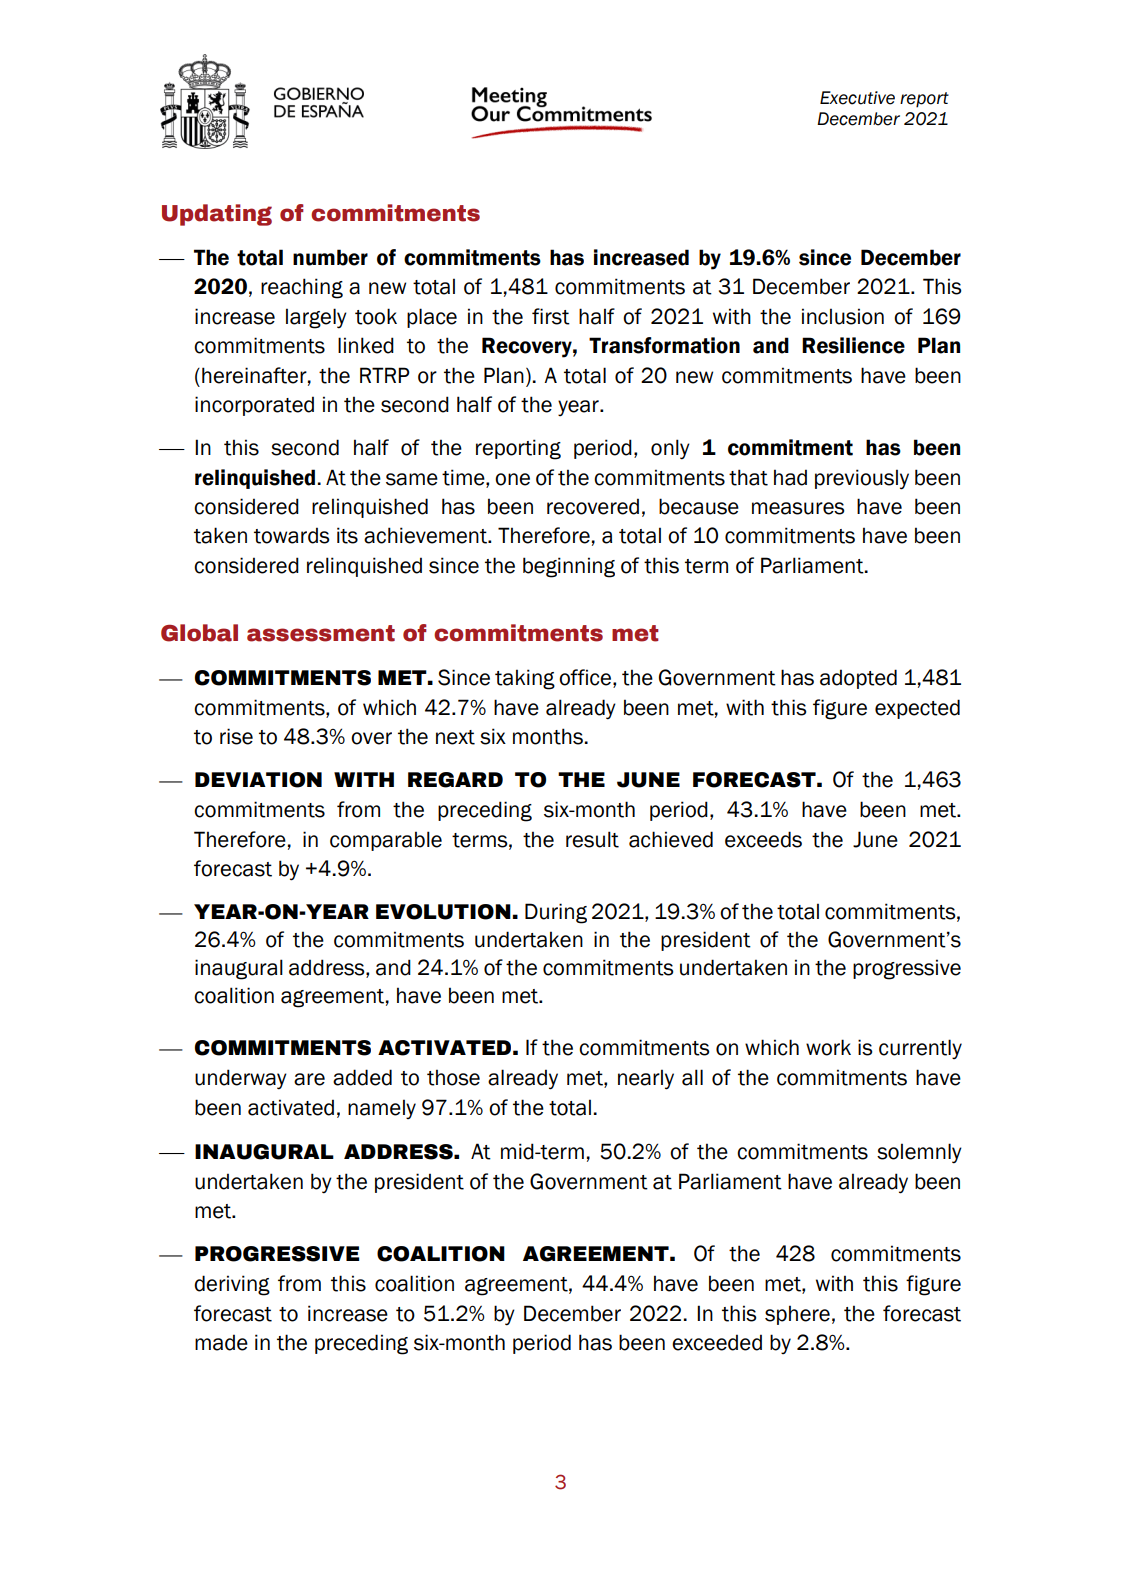  I want to click on During, so click(556, 913).
